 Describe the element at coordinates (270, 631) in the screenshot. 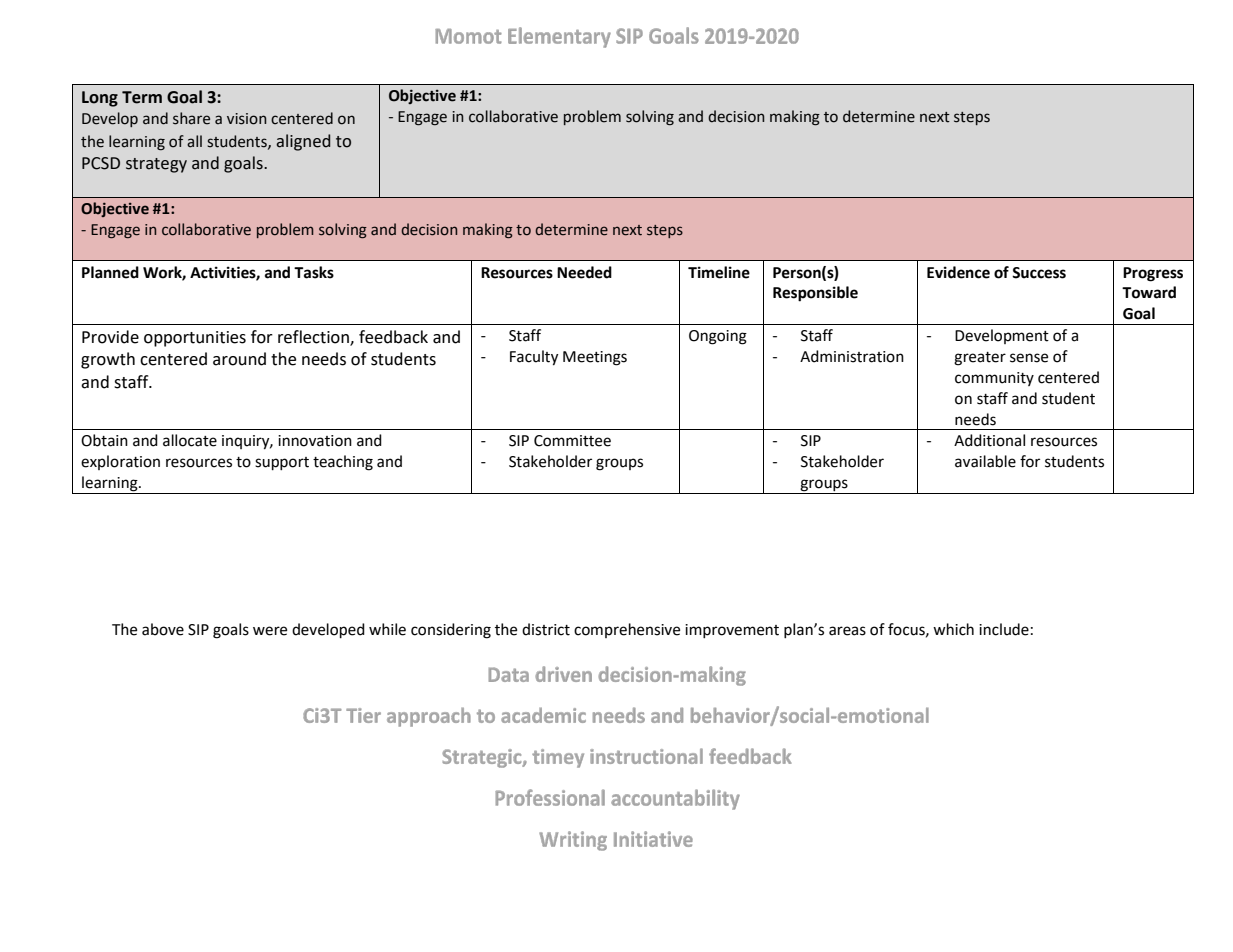

I see `were` at that location.
